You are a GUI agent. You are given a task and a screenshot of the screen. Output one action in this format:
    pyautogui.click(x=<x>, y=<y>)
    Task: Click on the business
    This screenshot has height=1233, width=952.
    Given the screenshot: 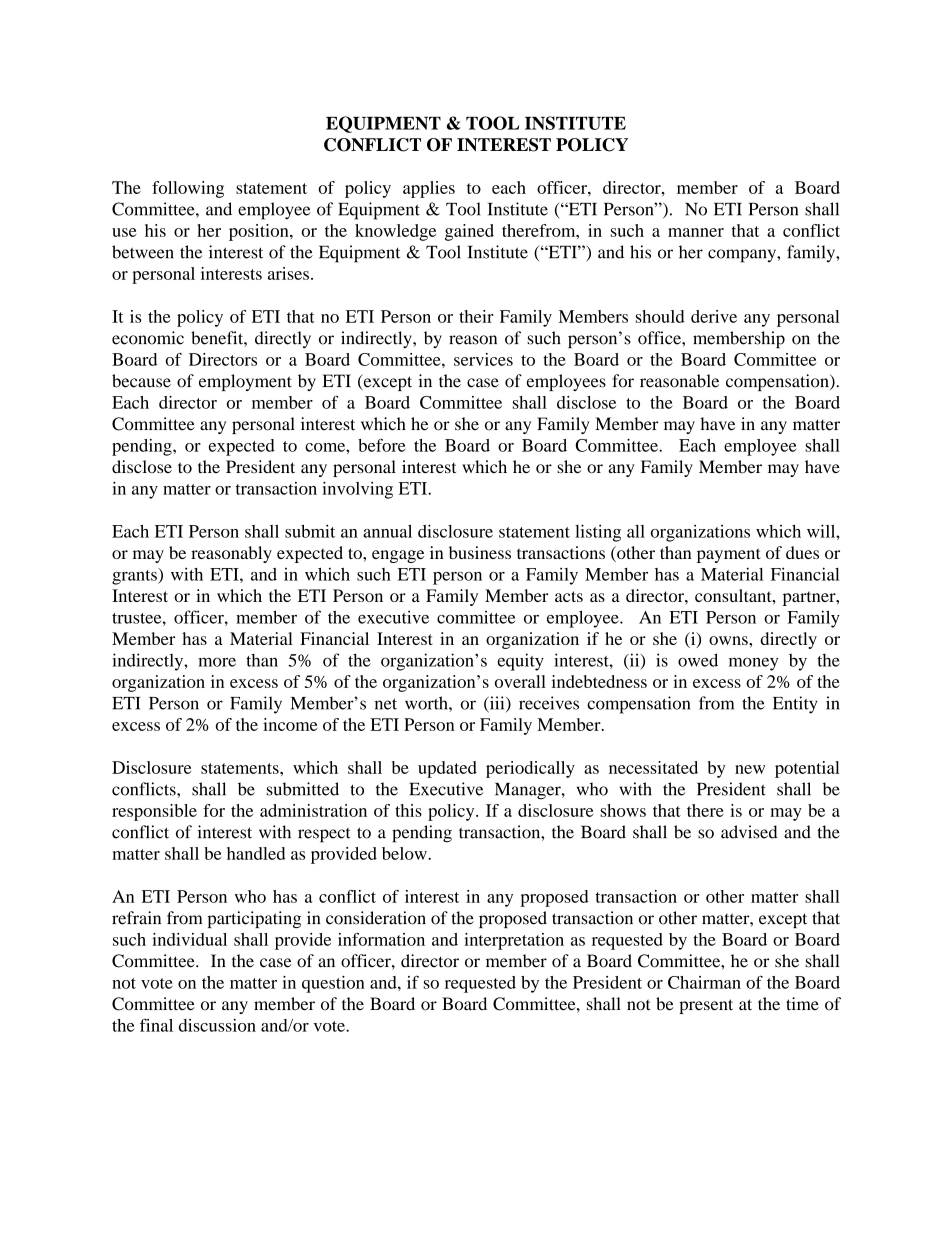 What is the action you would take?
    pyautogui.click(x=480, y=552)
